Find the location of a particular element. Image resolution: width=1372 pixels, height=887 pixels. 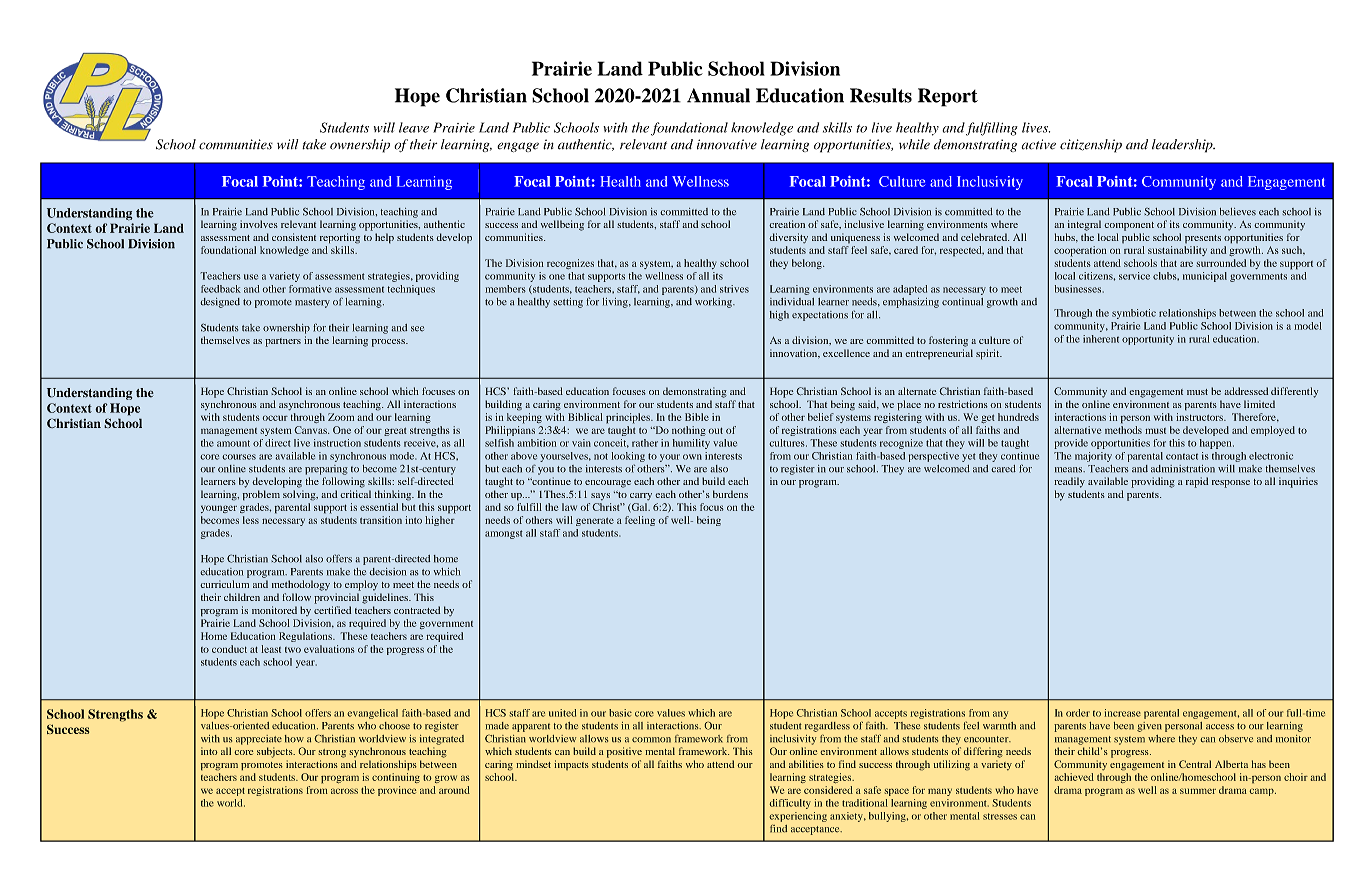

difficulty is located at coordinates (790, 804).
